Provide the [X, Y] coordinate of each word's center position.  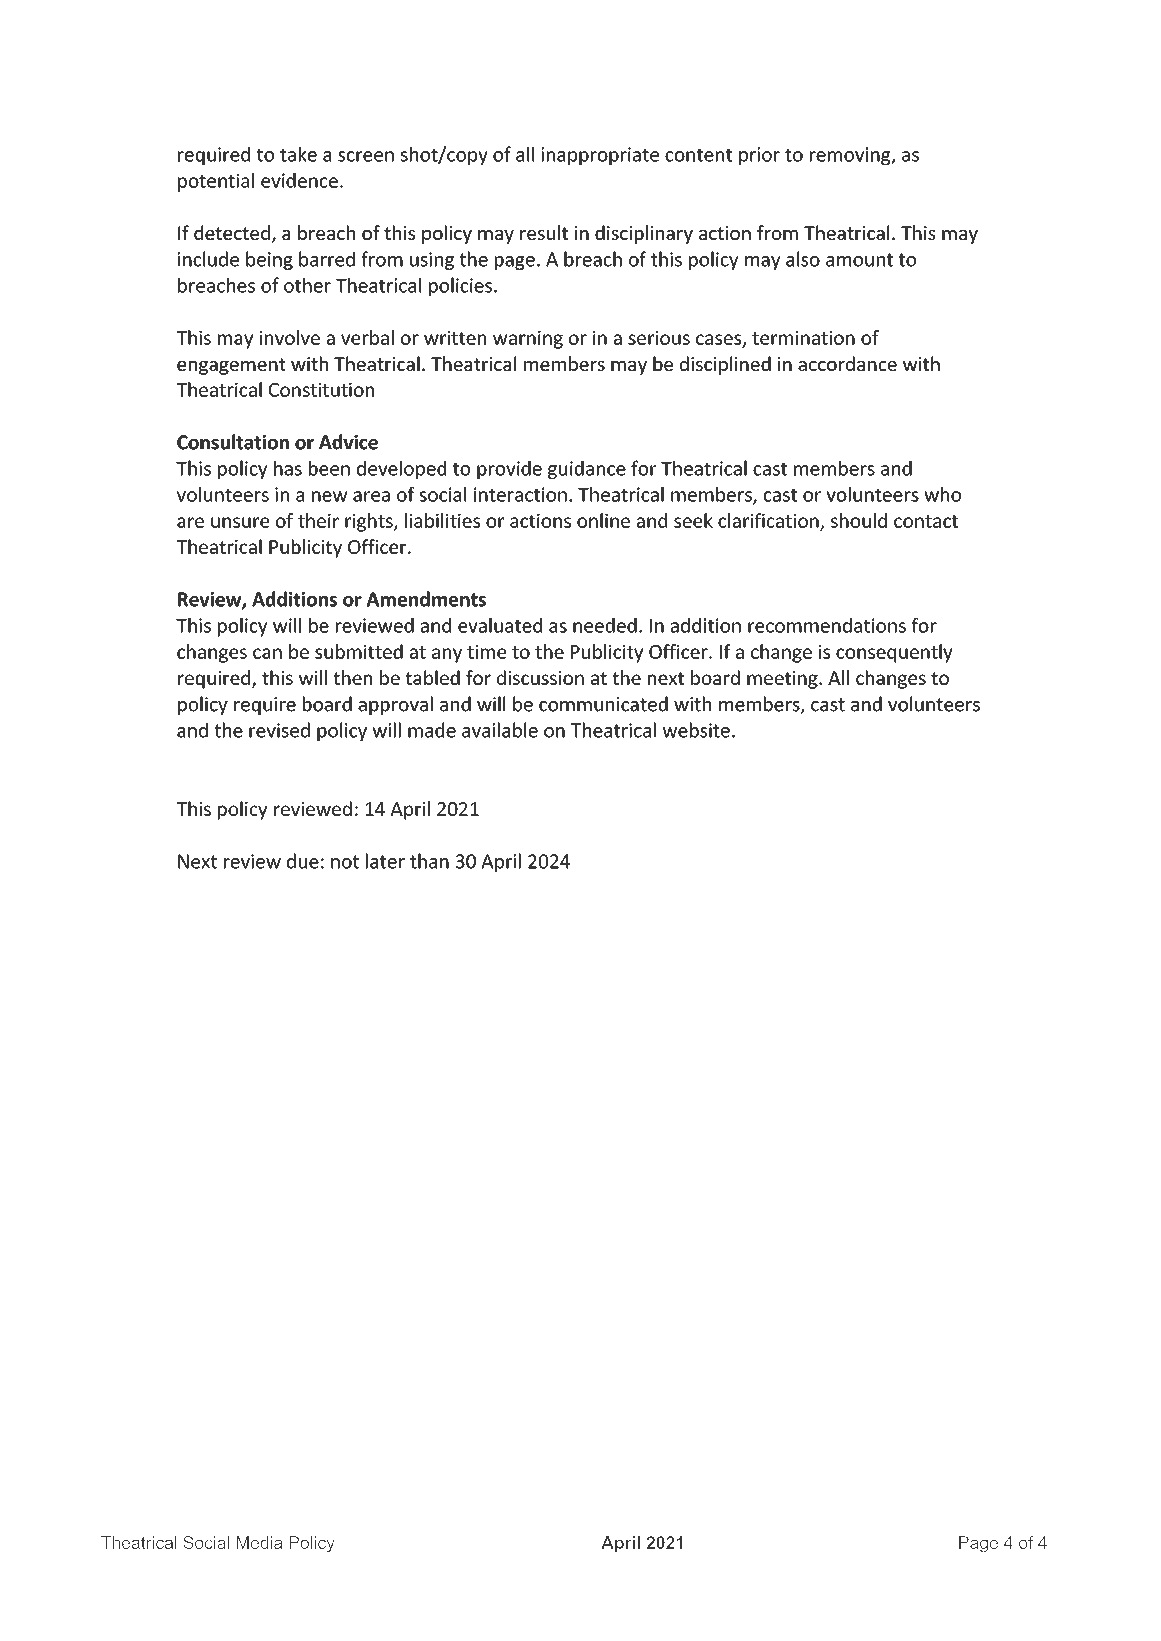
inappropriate [600, 156]
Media [259, 1542]
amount [859, 260]
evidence [299, 180]
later [385, 861]
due [303, 861]
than [429, 861]
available [500, 730]
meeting [783, 680]
